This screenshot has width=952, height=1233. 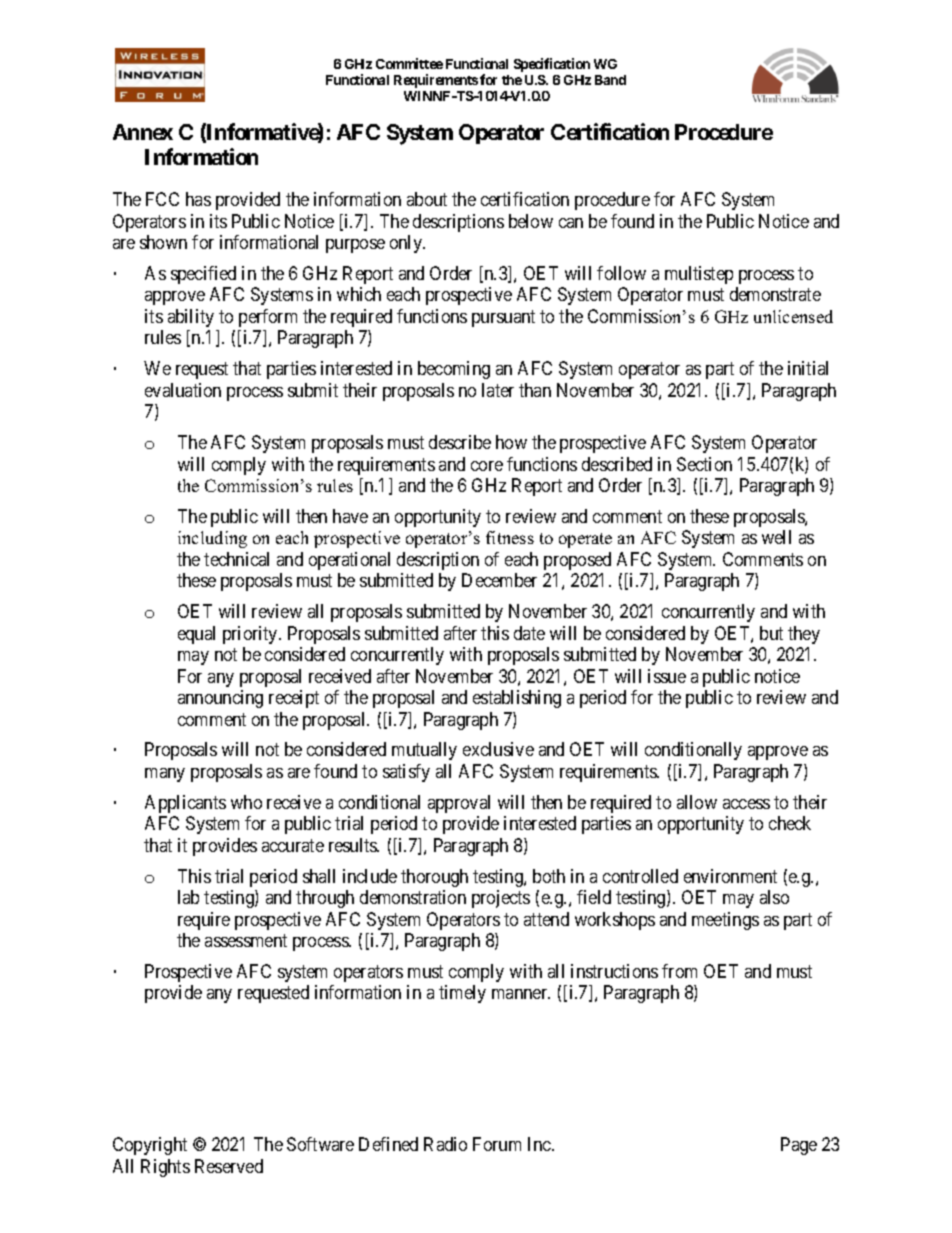 I want to click on December, so click(x=499, y=580).
